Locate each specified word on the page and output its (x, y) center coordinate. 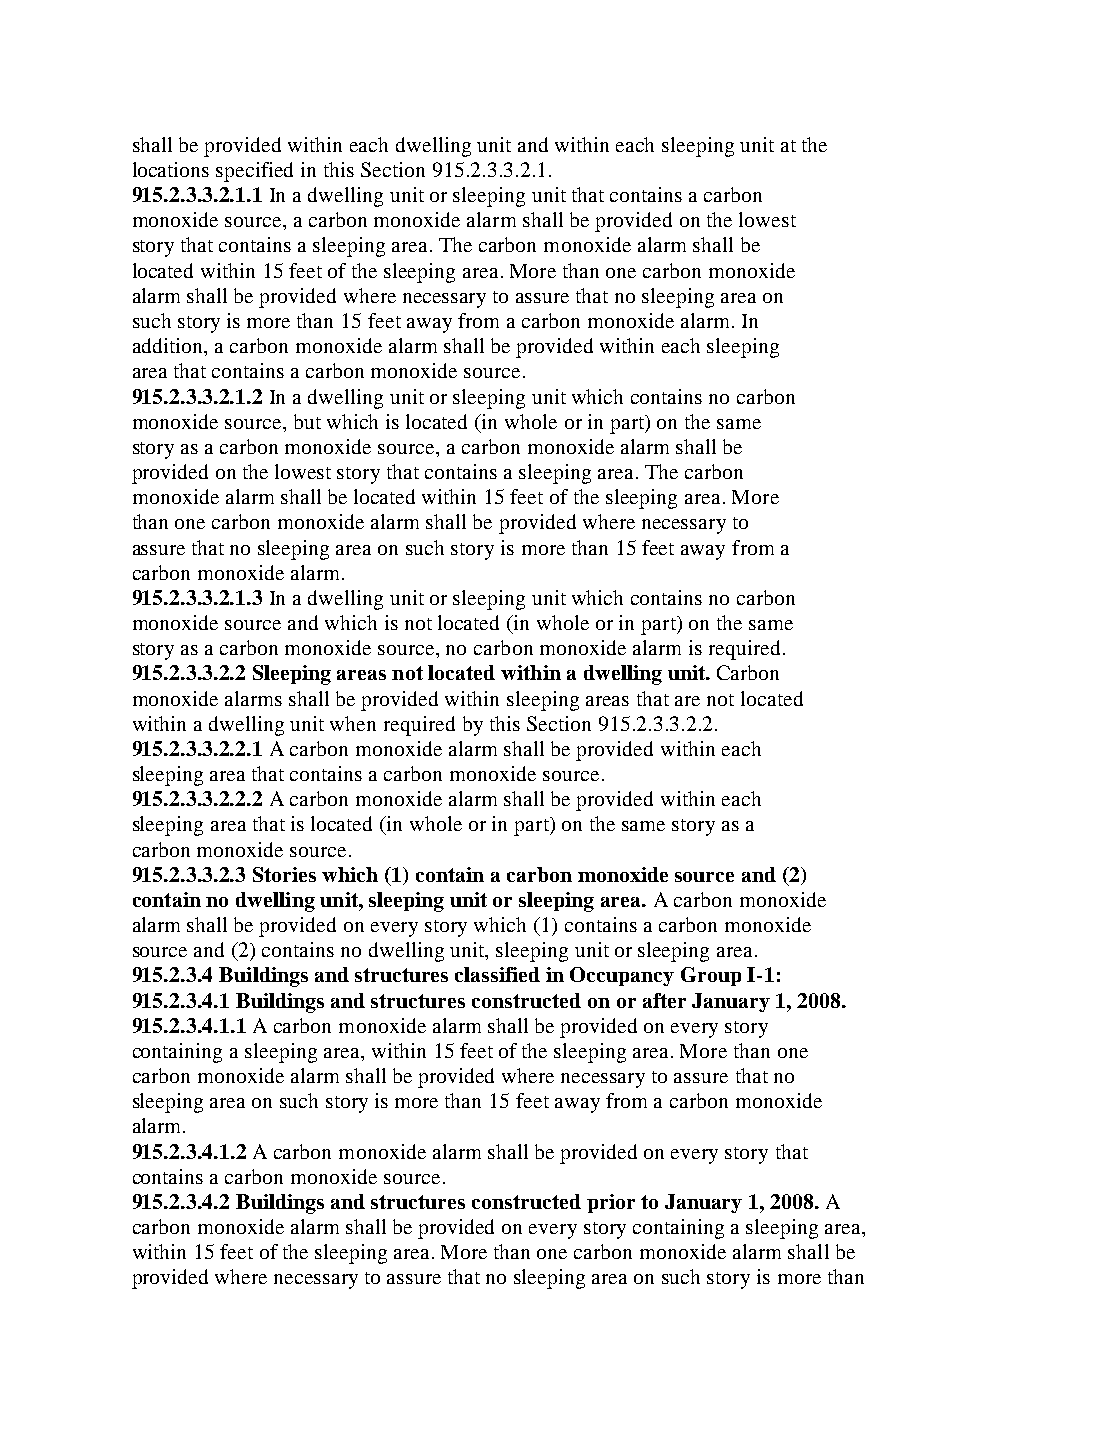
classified (497, 974)
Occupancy (622, 976)
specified (254, 172)
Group (711, 976)
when (353, 723)
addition (169, 347)
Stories (284, 874)
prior (611, 1203)
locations (171, 169)
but (307, 421)
